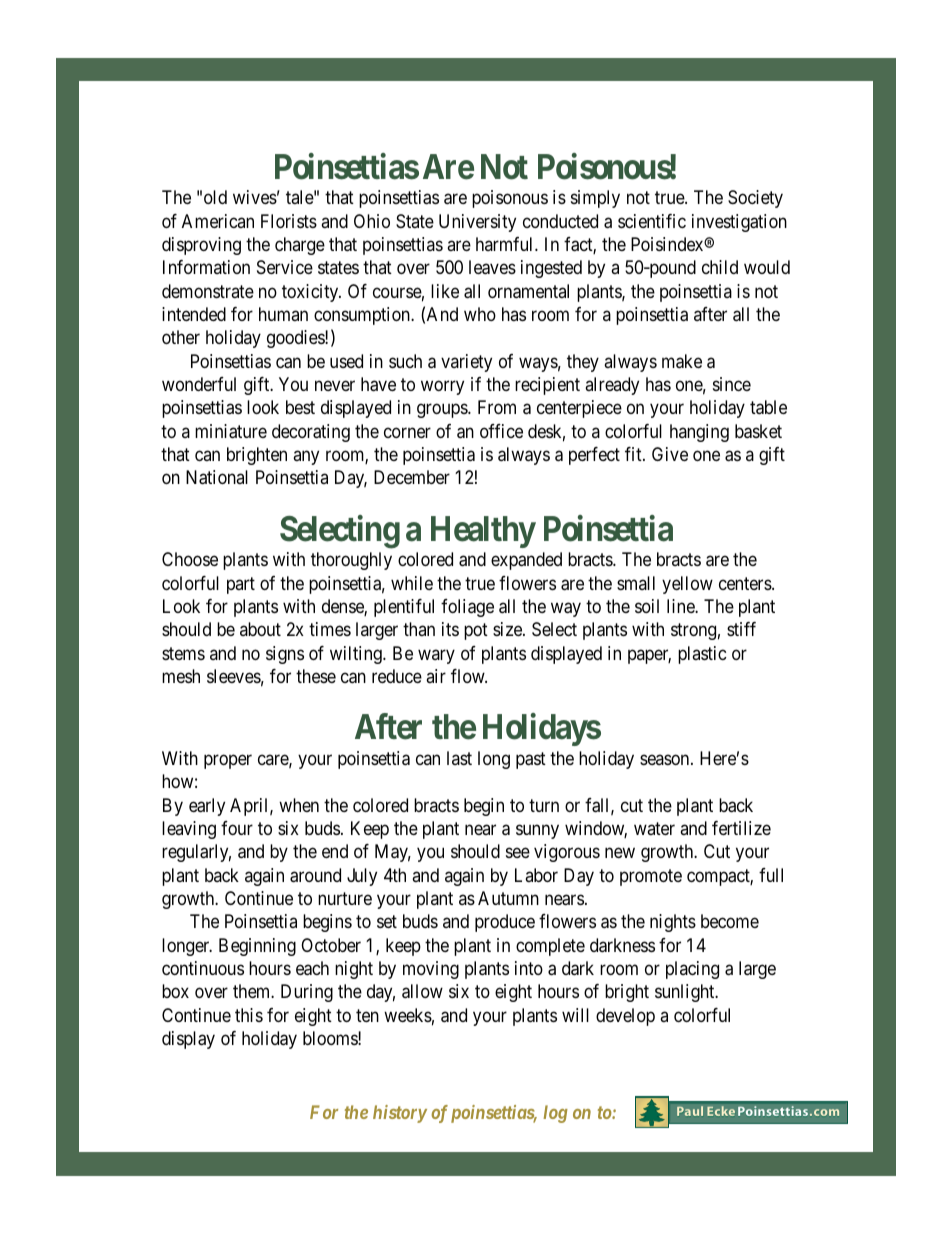  I want to click on pot, so click(476, 632).
